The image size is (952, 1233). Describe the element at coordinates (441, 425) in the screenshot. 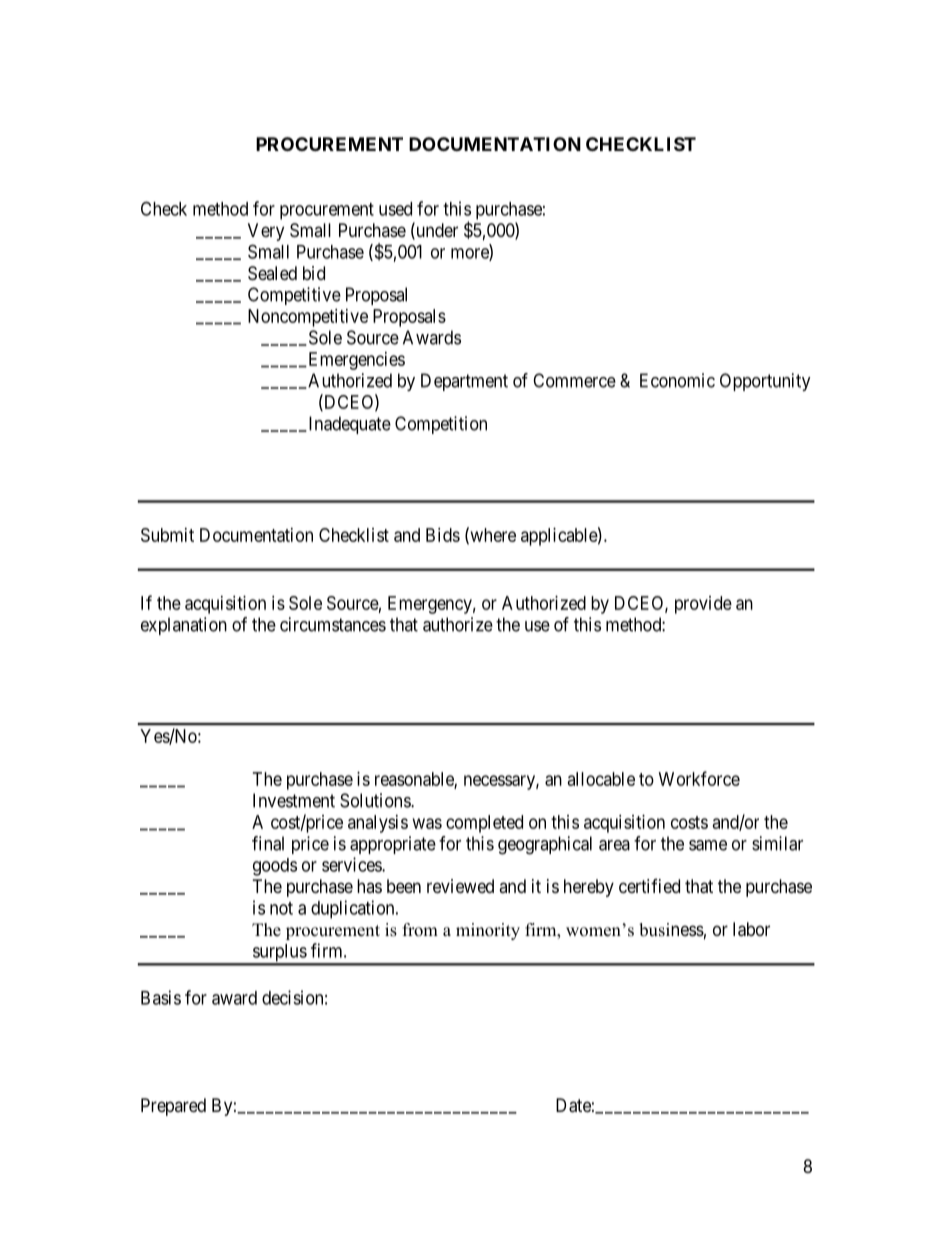

I see `Competition` at that location.
